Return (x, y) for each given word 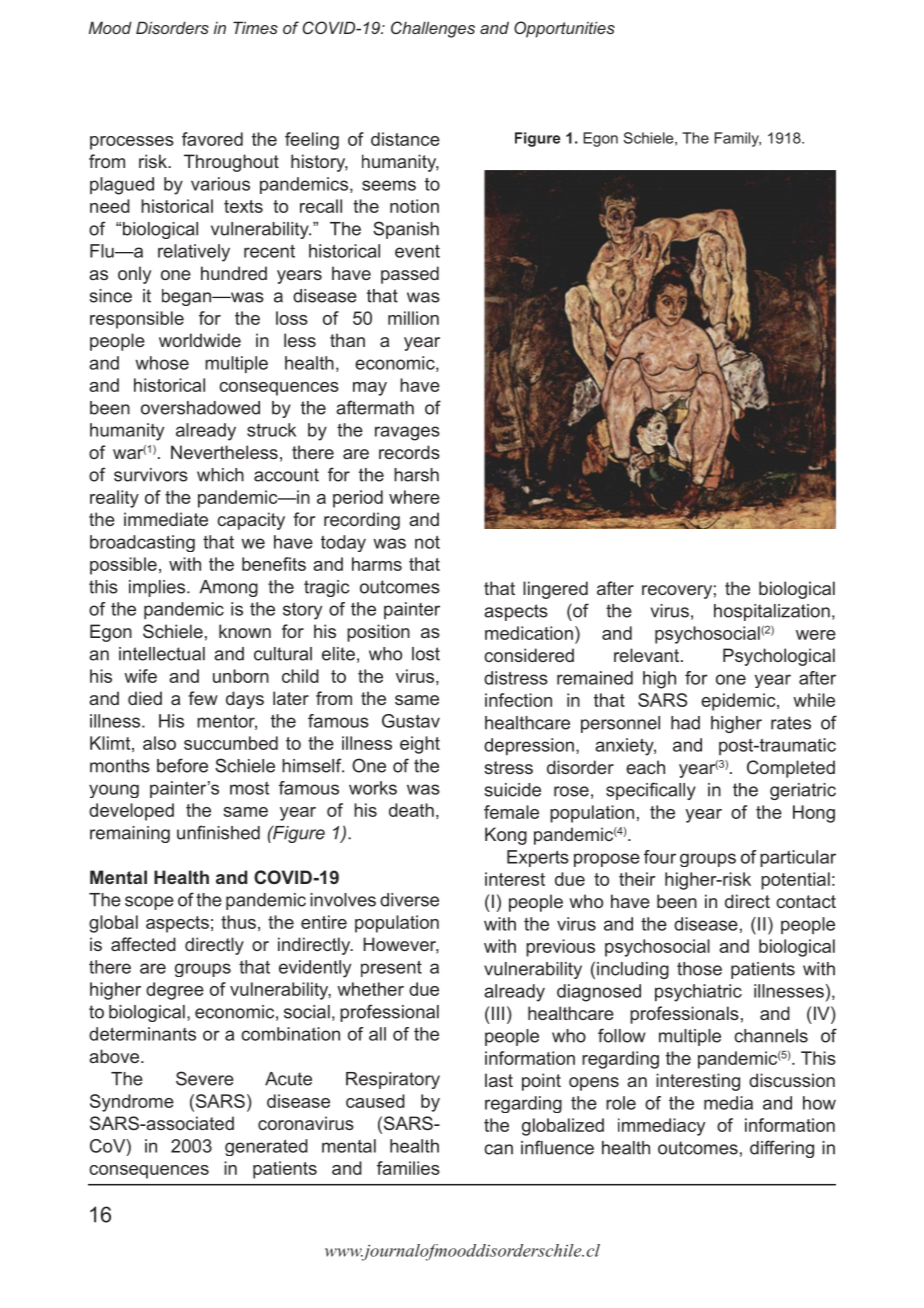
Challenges (433, 29)
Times (255, 27)
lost (426, 654)
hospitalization (772, 612)
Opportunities (564, 29)
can (498, 1149)
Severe (205, 1078)
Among (228, 588)
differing (782, 1149)
